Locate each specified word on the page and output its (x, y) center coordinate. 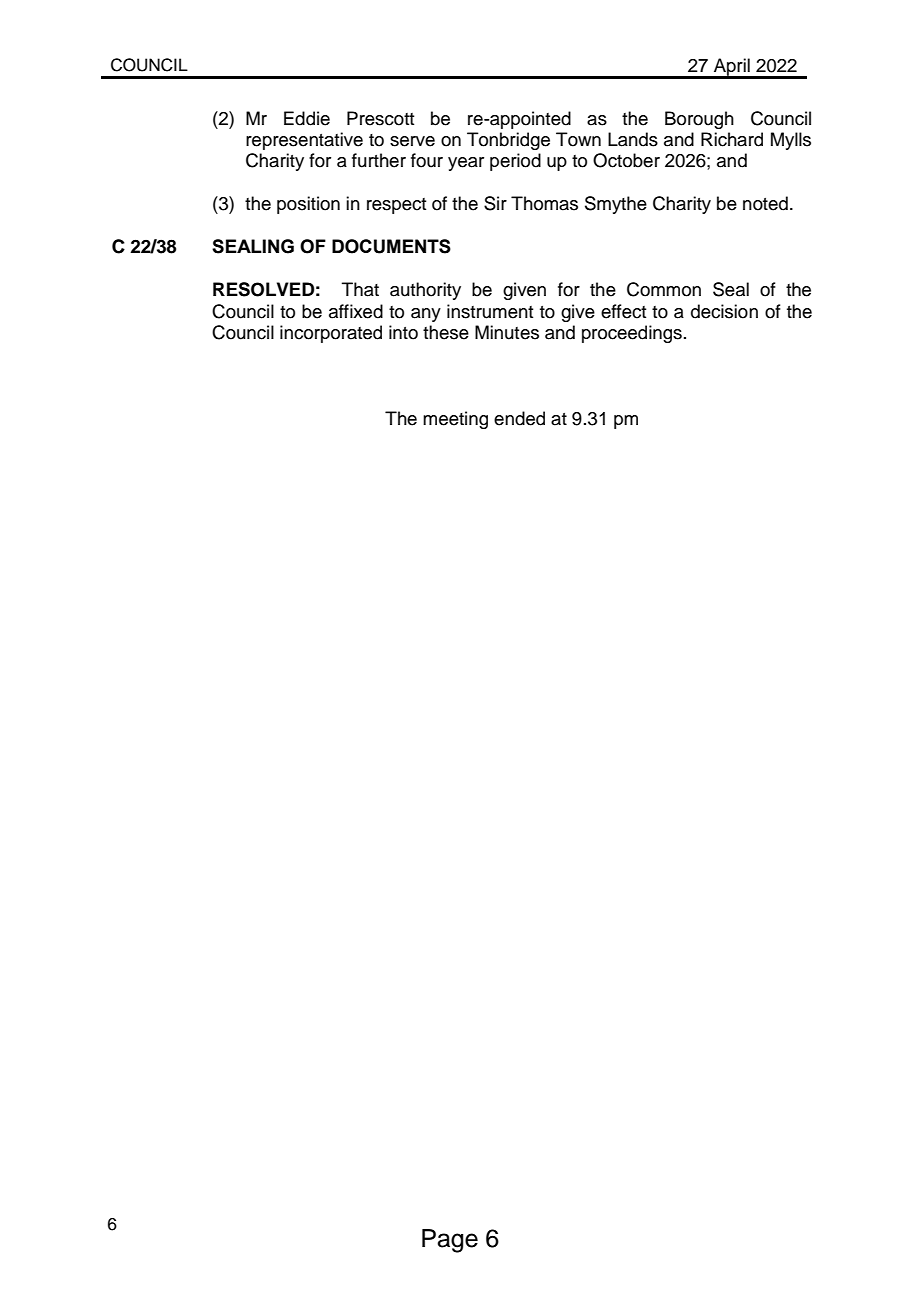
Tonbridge (508, 141)
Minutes (507, 332)
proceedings (632, 334)
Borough (699, 120)
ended (519, 418)
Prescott (380, 118)
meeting (455, 420)
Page (450, 1241)
